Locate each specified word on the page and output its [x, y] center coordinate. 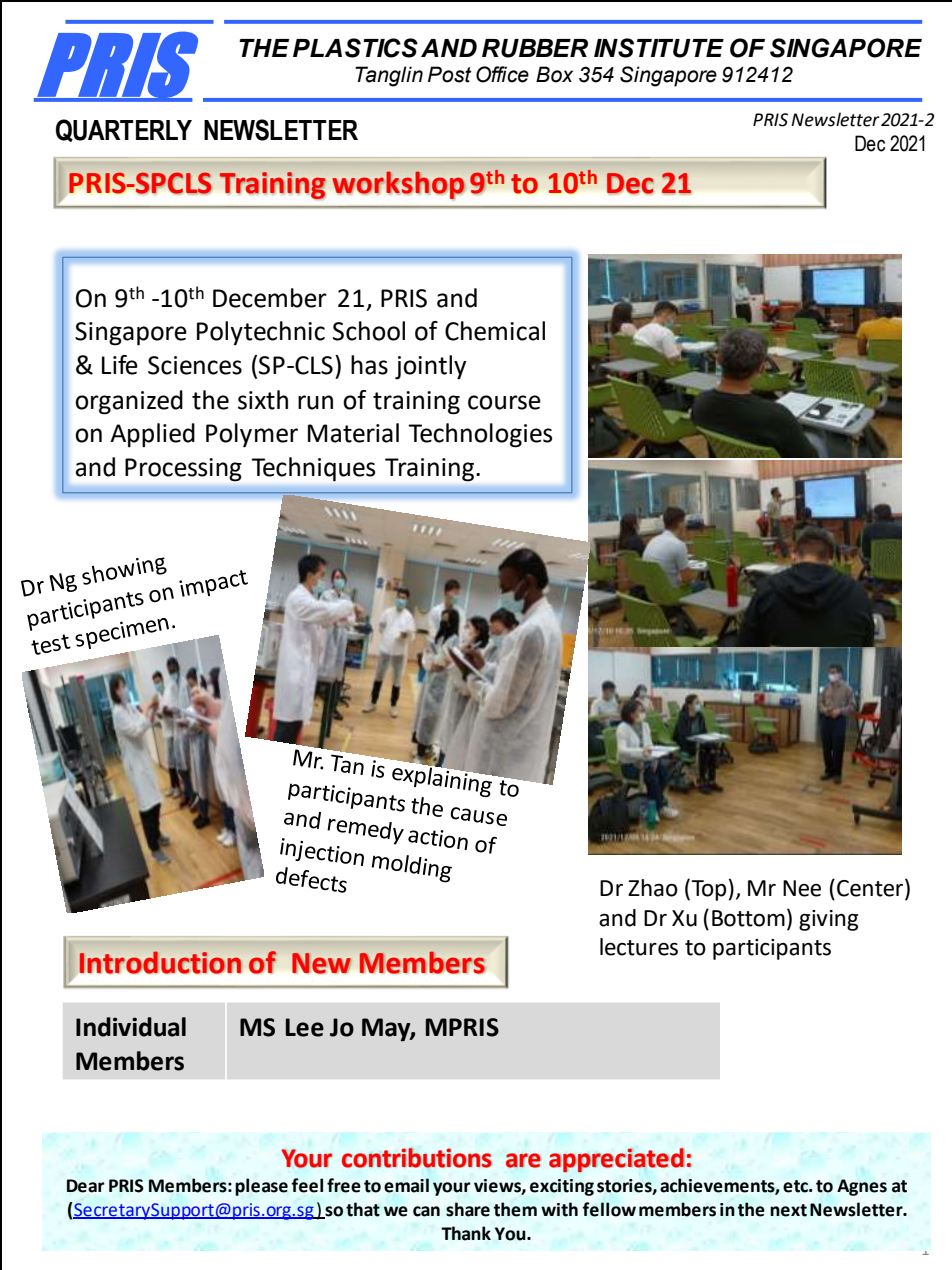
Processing [183, 470]
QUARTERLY [124, 130]
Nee [802, 888]
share [468, 1209]
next [788, 1210]
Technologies [480, 435]
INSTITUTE [659, 48]
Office [502, 74]
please [261, 1187]
